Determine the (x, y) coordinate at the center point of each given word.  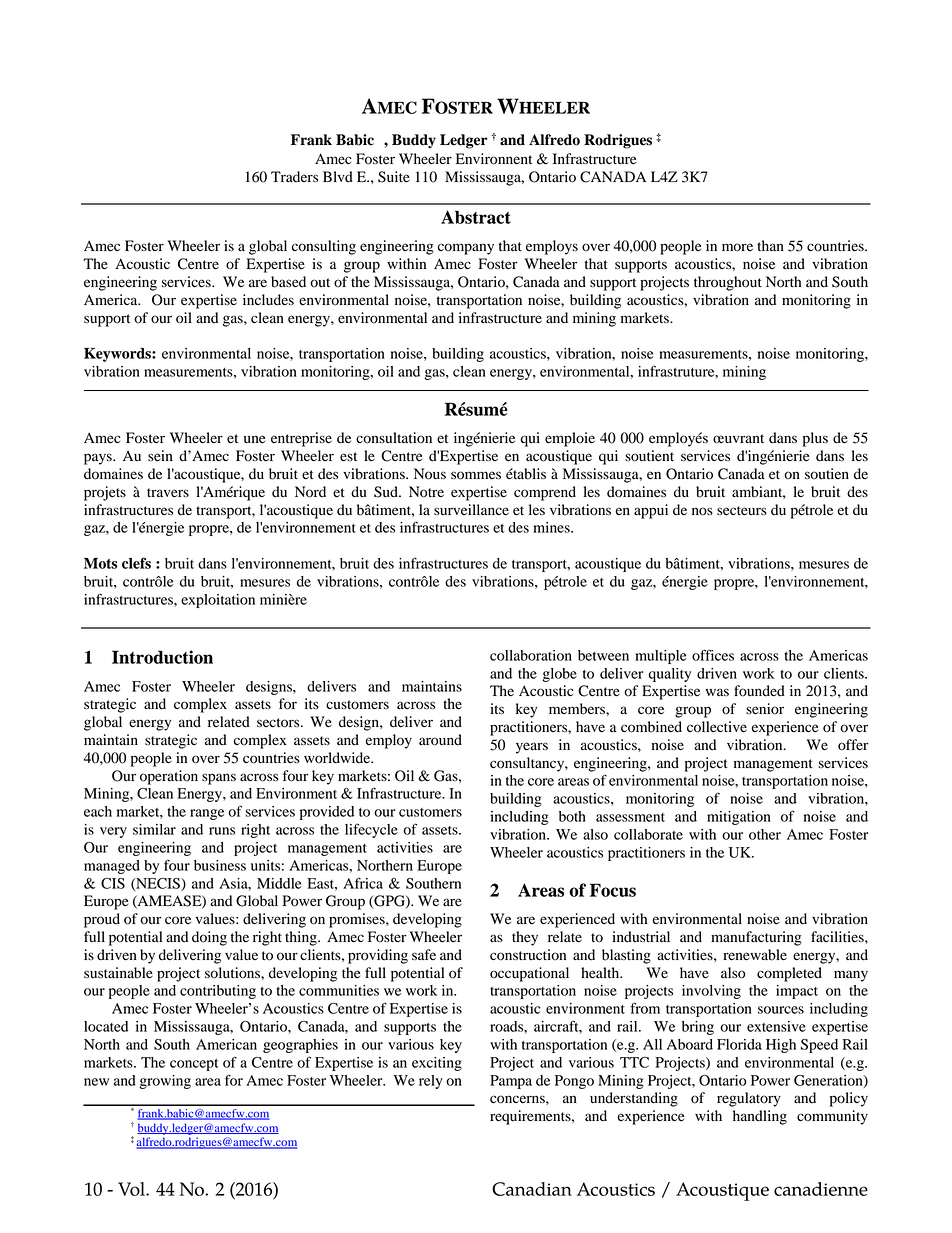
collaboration (531, 655)
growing (165, 1082)
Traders (294, 177)
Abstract (476, 217)
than (770, 245)
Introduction (162, 657)
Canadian (532, 1189)
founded (759, 691)
